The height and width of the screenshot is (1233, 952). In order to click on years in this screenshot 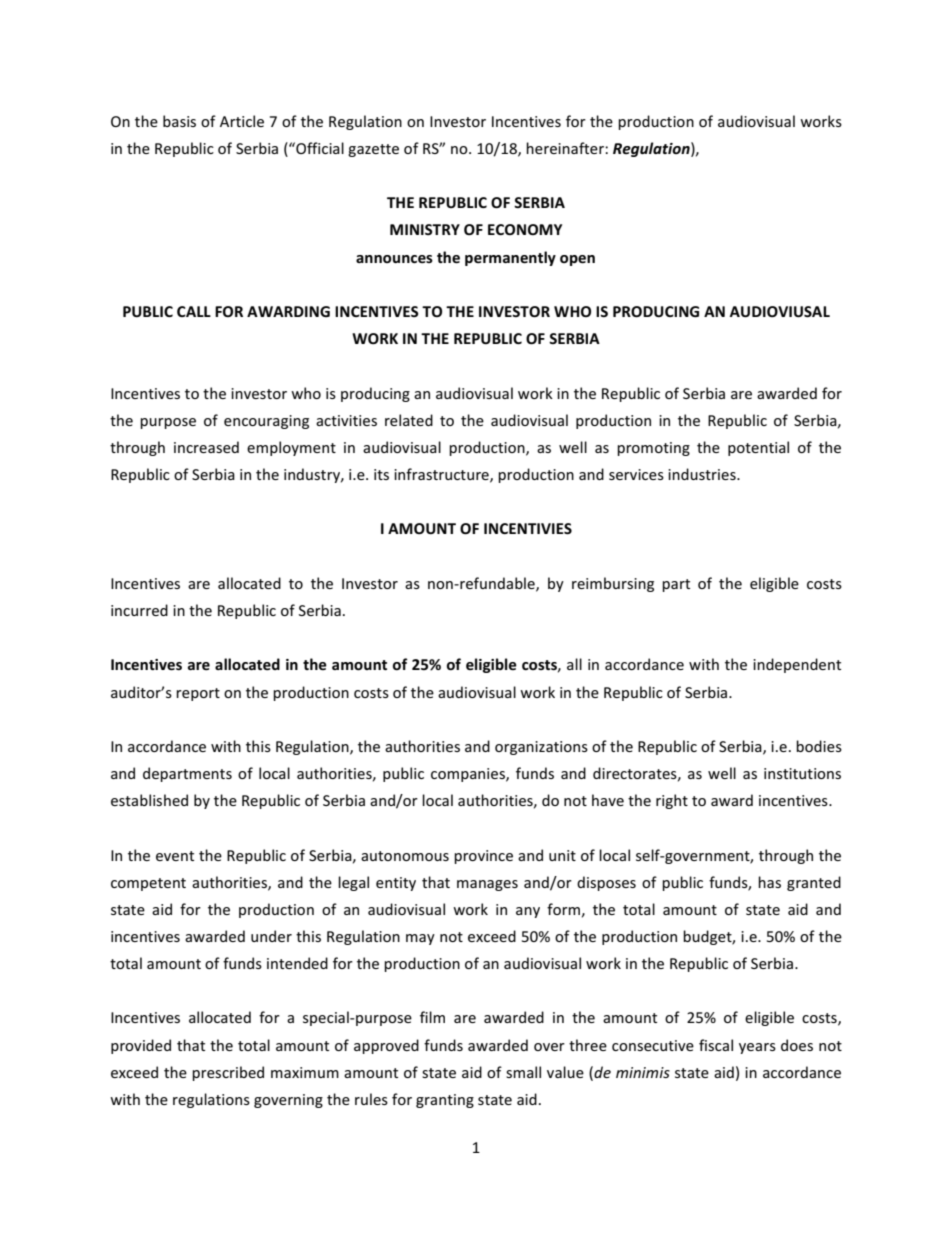, I will do `click(757, 1048)`.
